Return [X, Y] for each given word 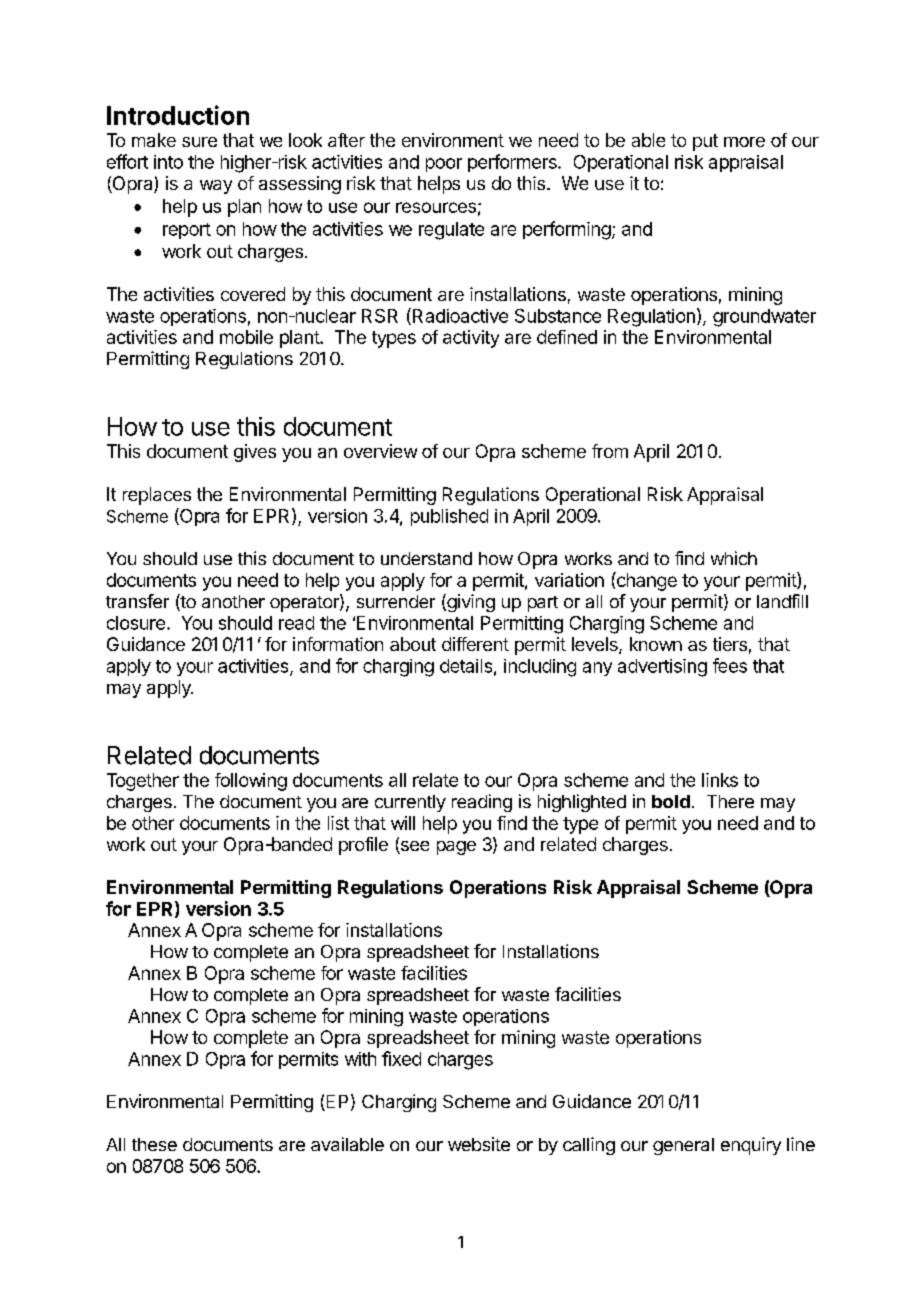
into [168, 162]
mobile [246, 337]
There [730, 801]
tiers [730, 644]
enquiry [751, 1146]
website [479, 1144]
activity [471, 339]
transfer [137, 601]
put [705, 142]
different [475, 644]
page [456, 848]
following [251, 782]
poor [444, 165]
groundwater [764, 318]
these [154, 1144]
